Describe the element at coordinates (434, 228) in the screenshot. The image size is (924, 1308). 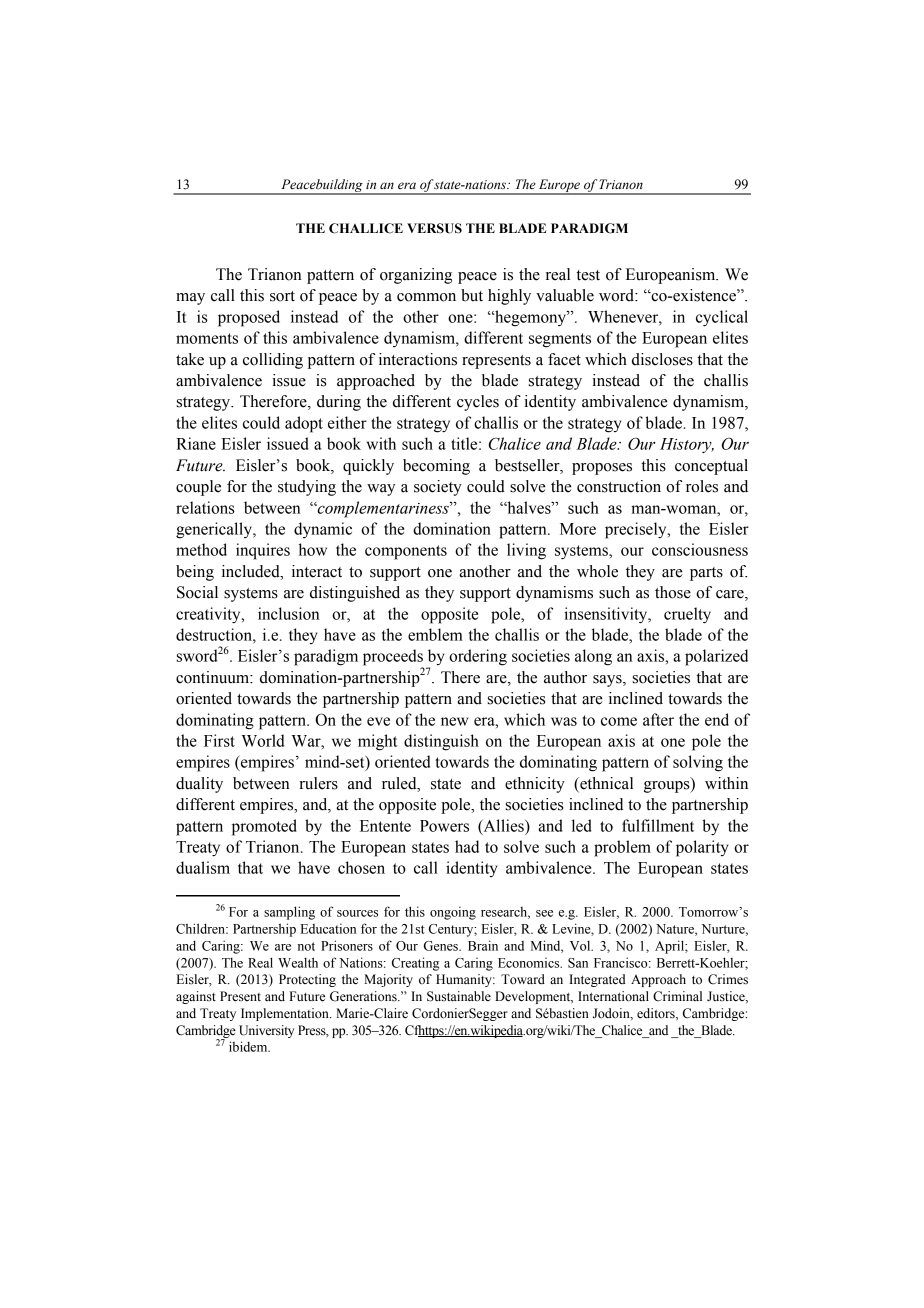
I see `VERSUS` at that location.
